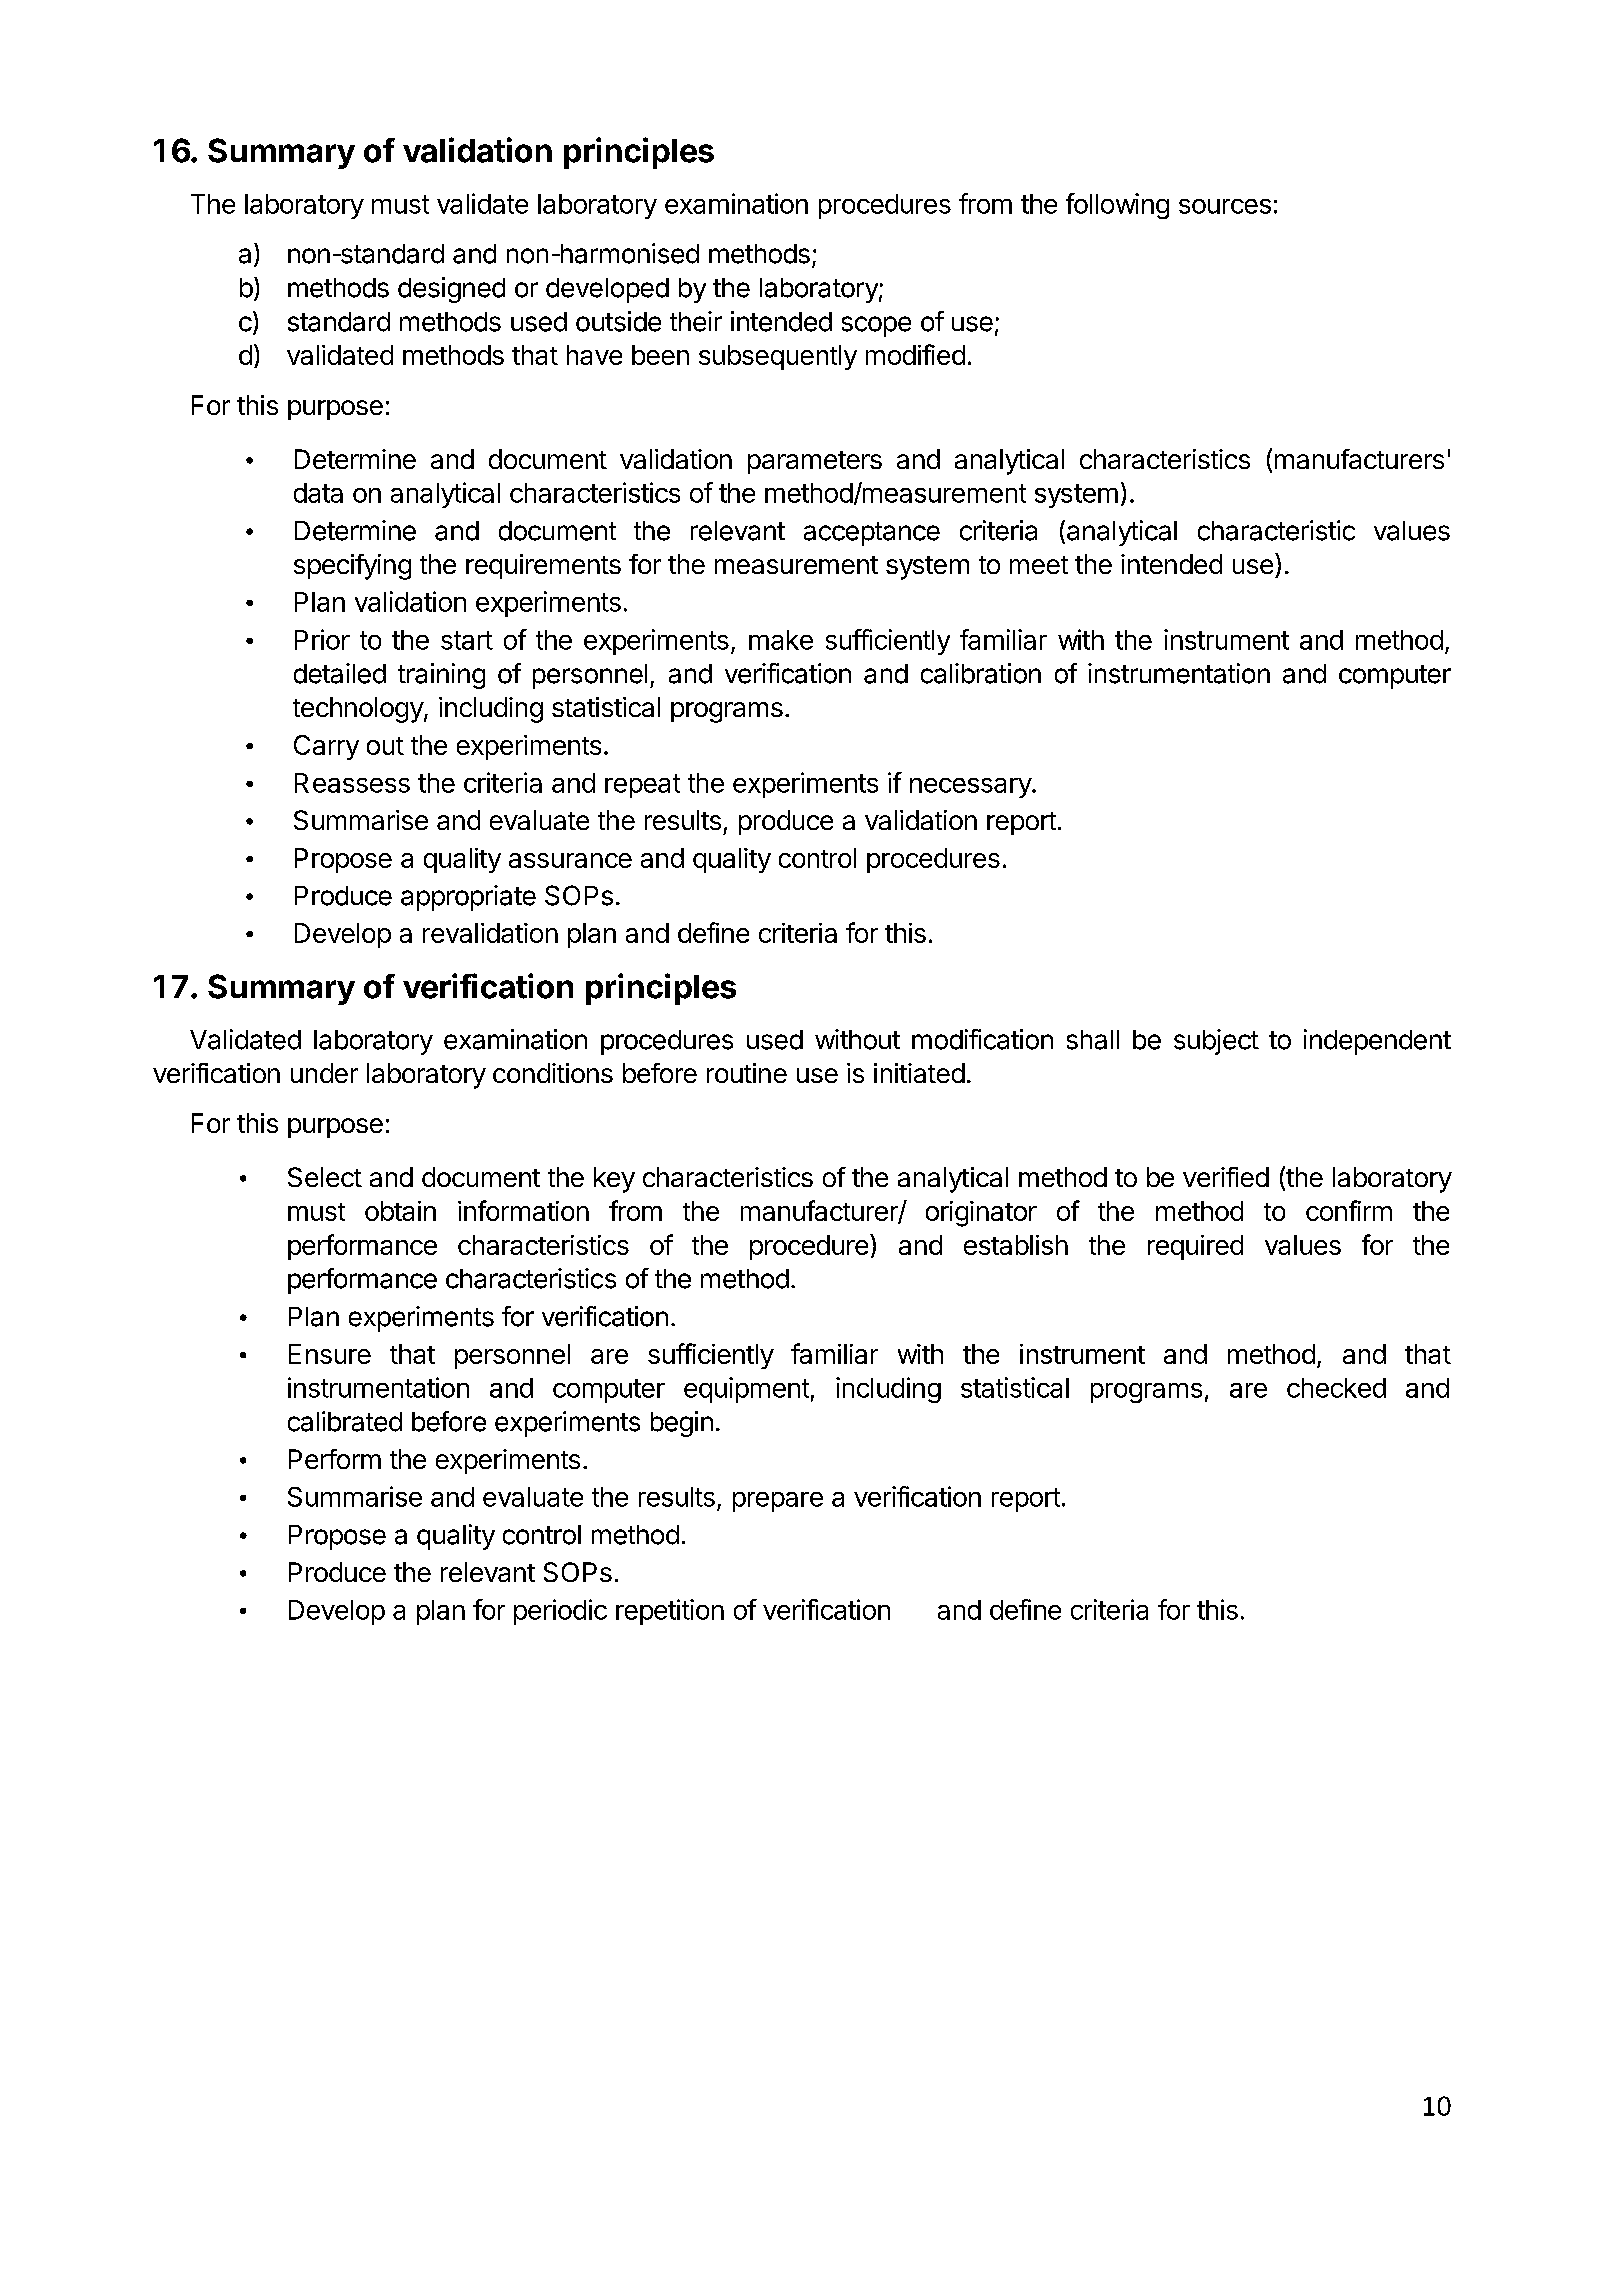  I want to click on scope, so click(876, 326).
